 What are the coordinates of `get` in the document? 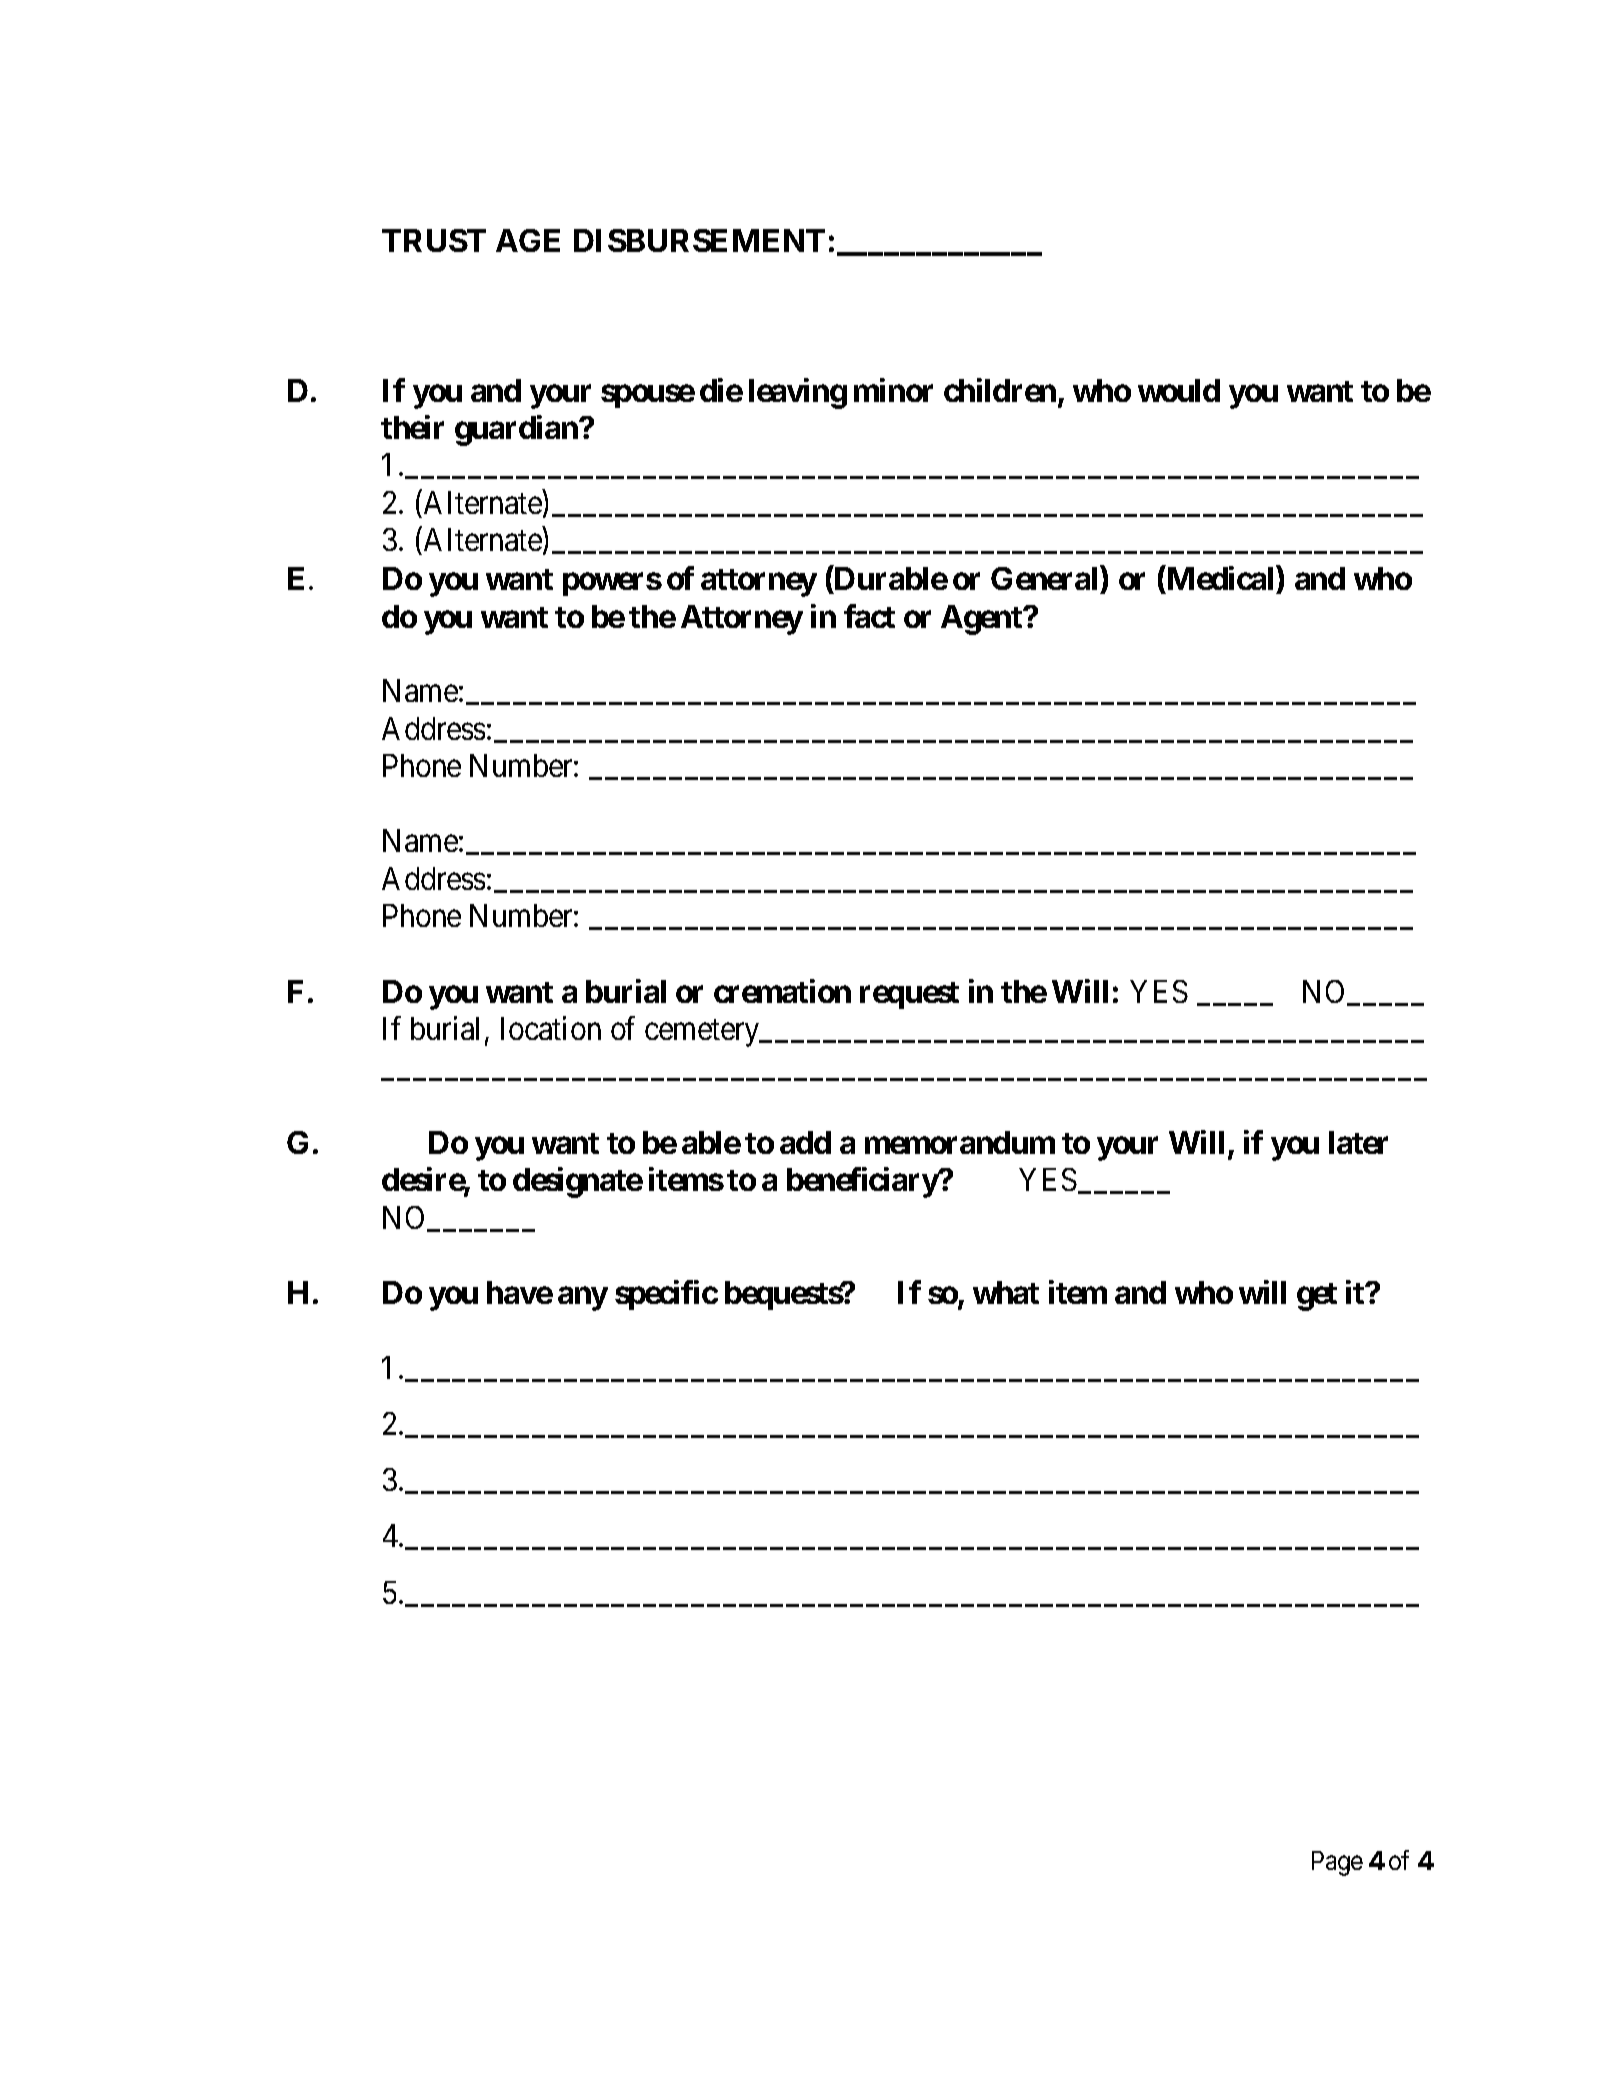 It's located at (1317, 1297).
